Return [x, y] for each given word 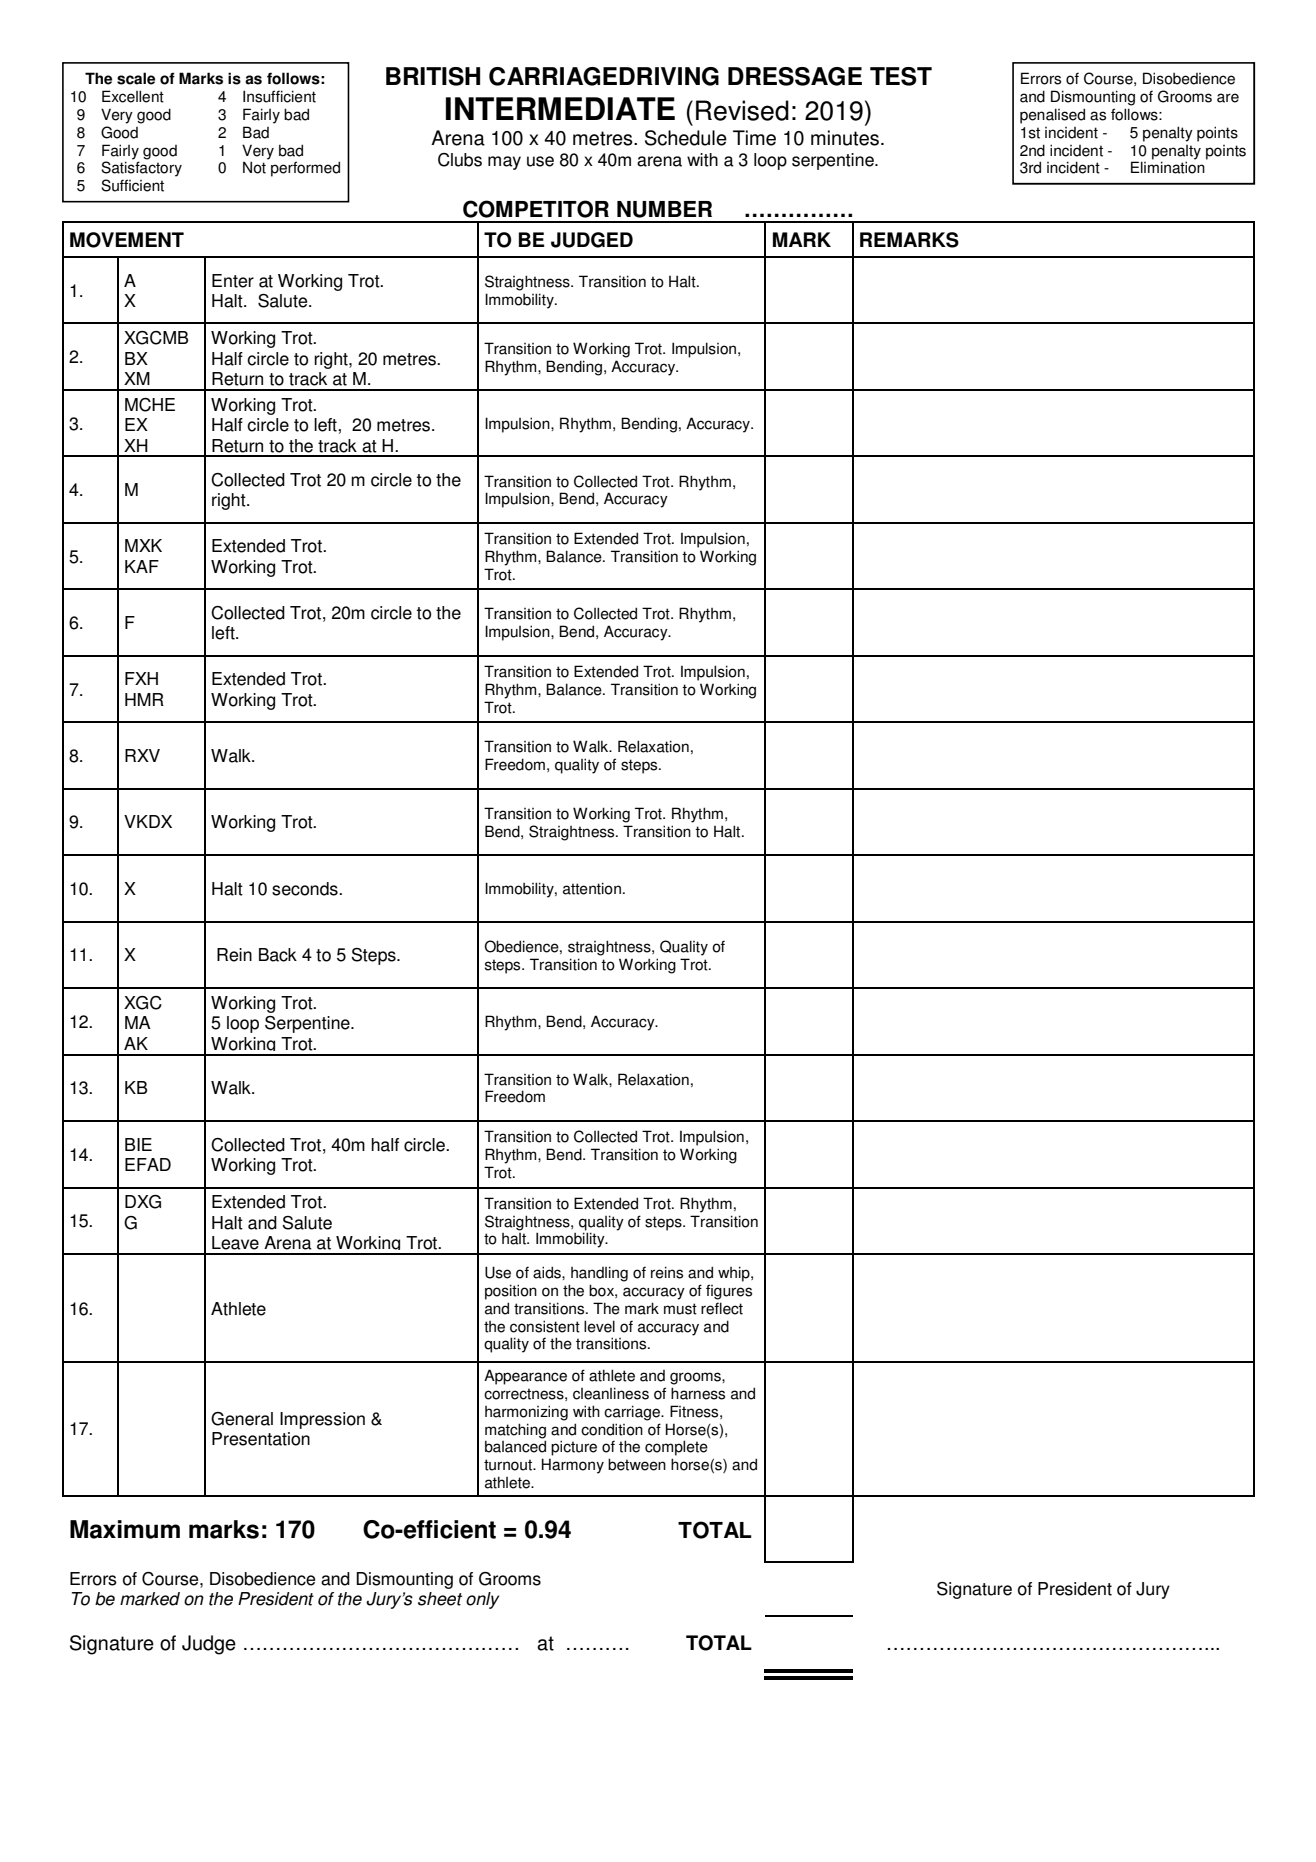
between [637, 1464]
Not [254, 167]
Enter [233, 281]
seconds [306, 889]
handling [599, 1274]
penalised [1052, 116]
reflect [722, 1308]
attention [592, 888]
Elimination [1168, 167]
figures [729, 1292]
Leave [235, 1243]
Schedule [686, 138]
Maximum [125, 1529]
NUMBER [664, 209]
